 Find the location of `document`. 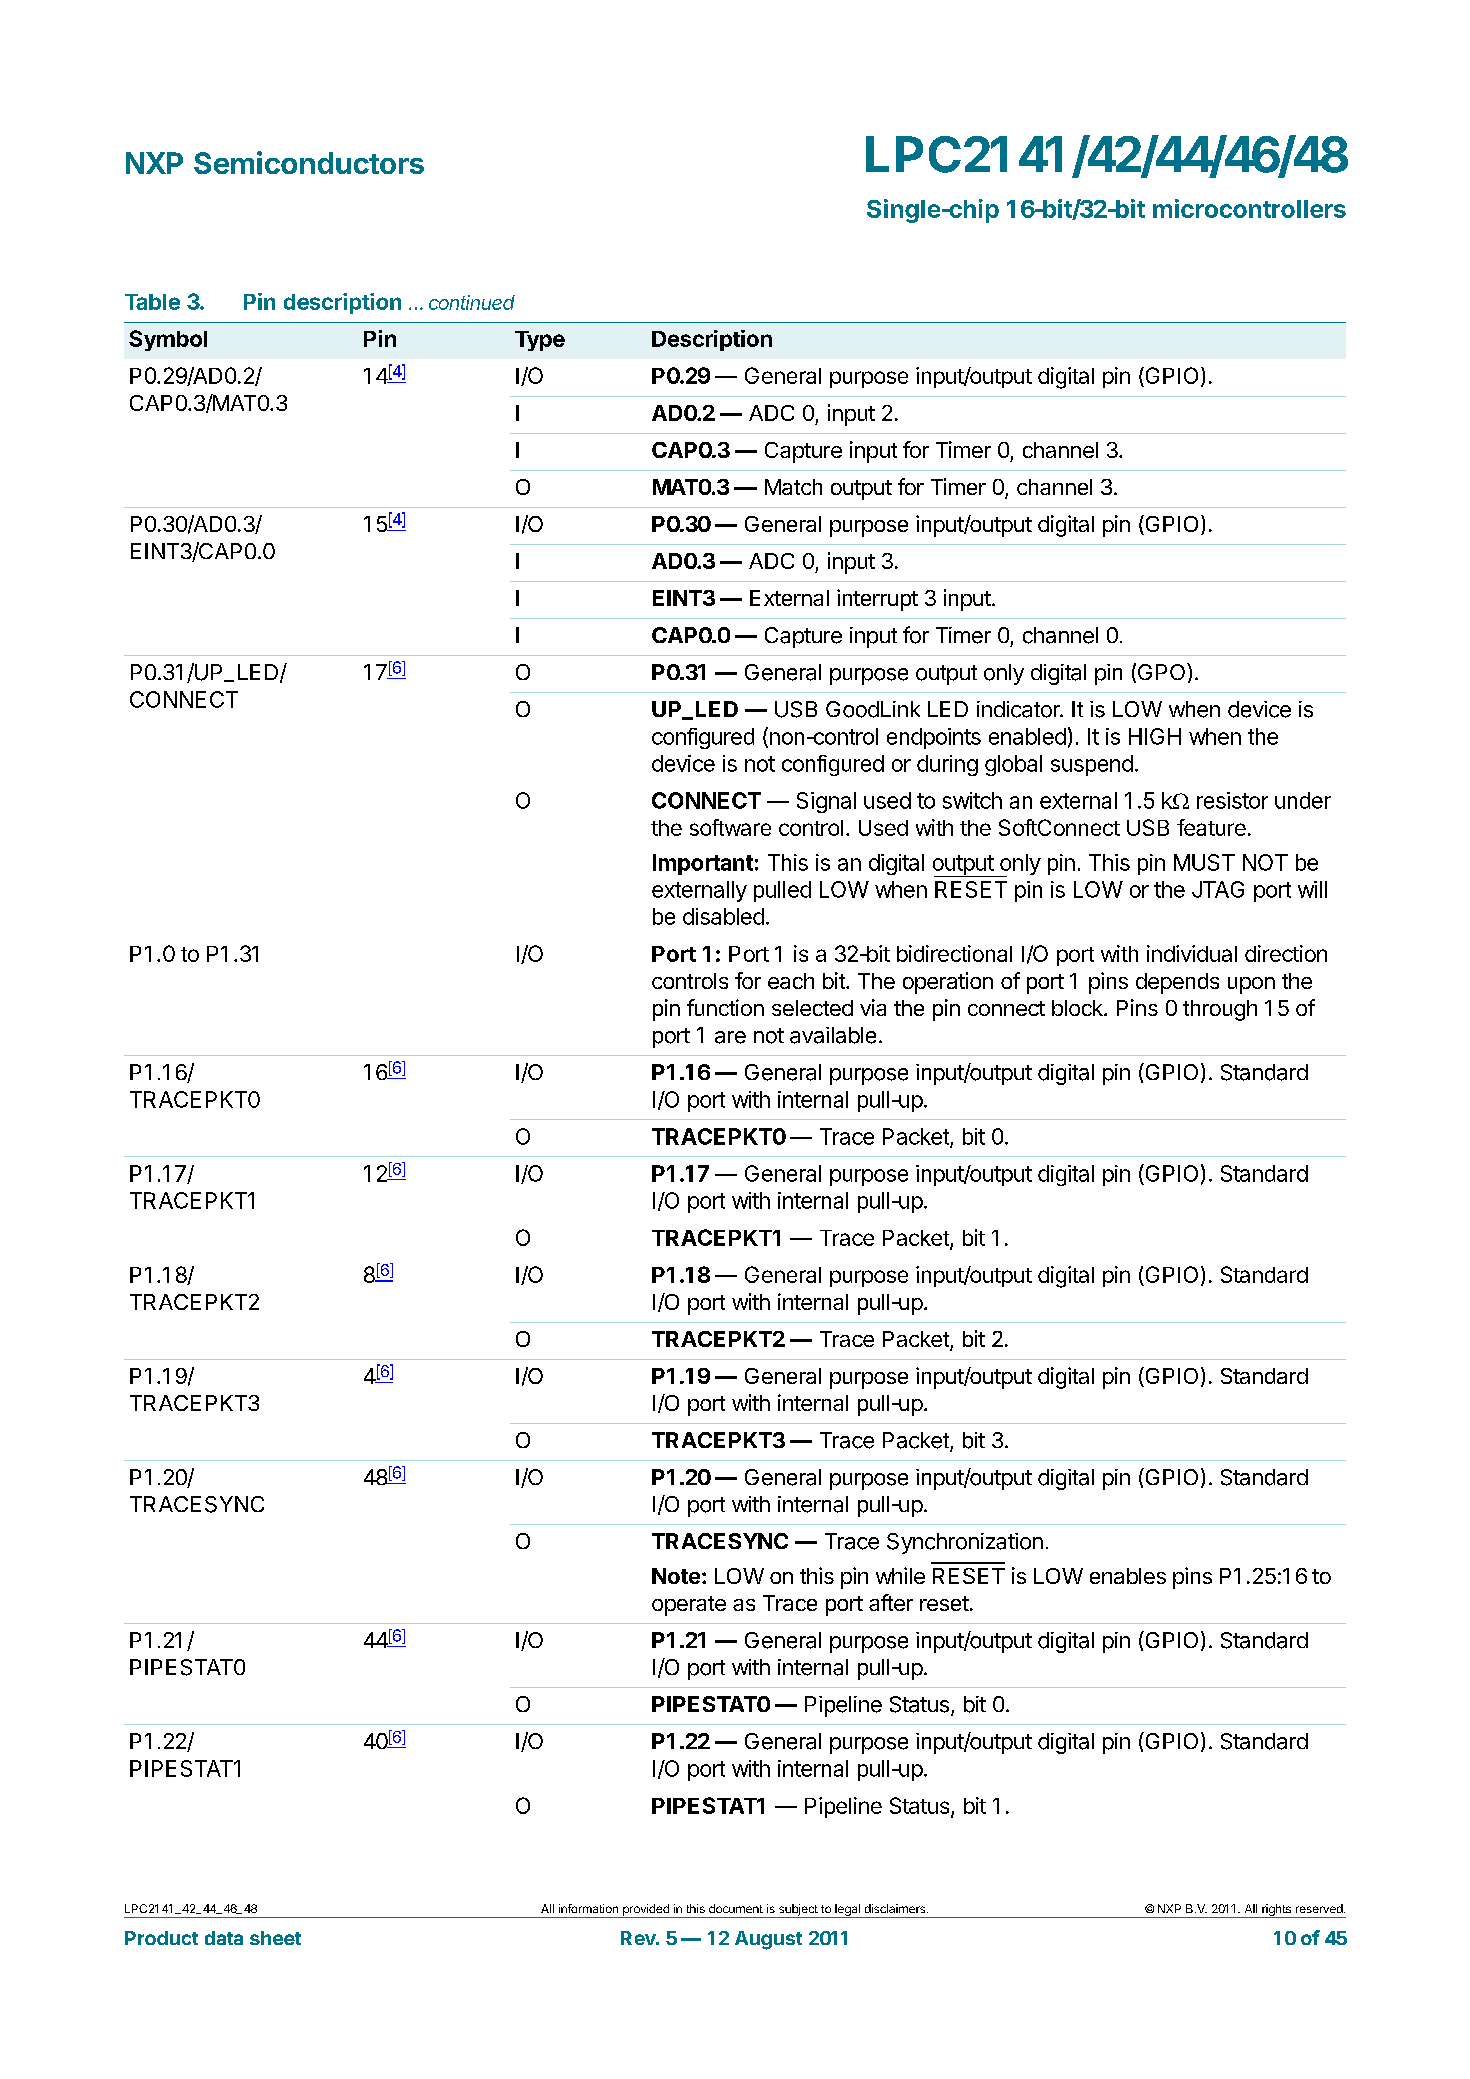

document is located at coordinates (736, 1908).
